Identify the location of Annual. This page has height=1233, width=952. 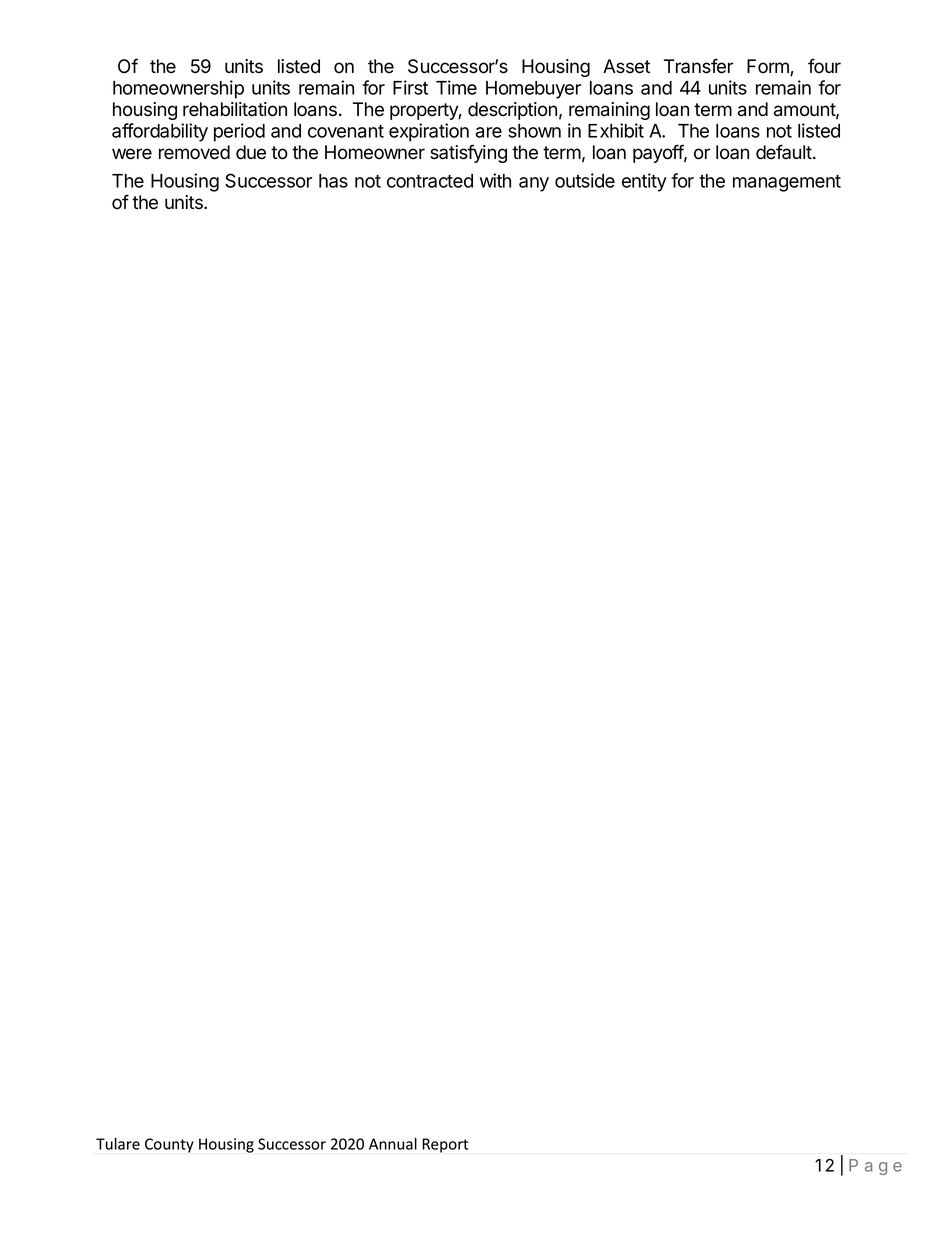
(393, 1143).
